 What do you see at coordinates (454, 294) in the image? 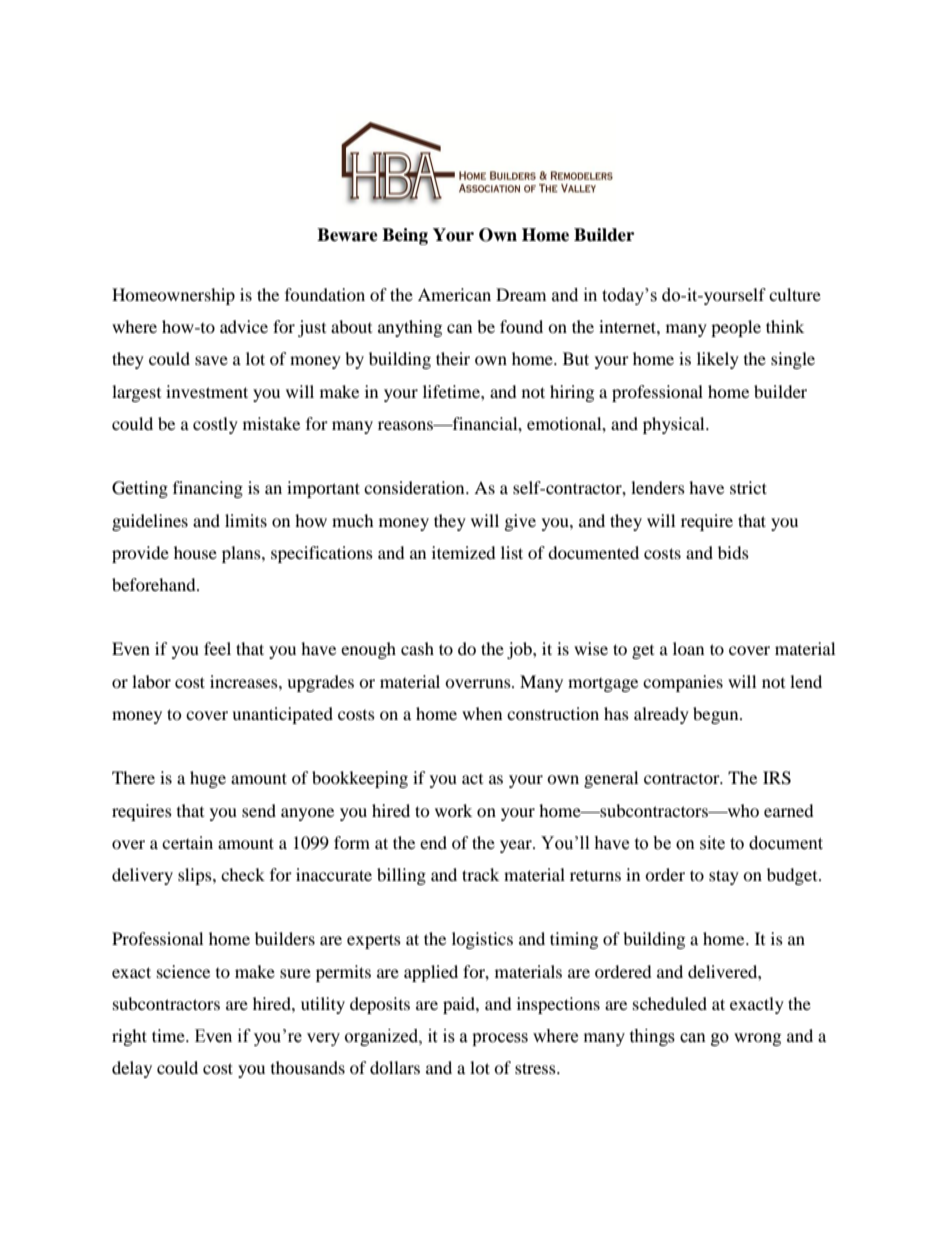
I see `American` at bounding box center [454, 294].
